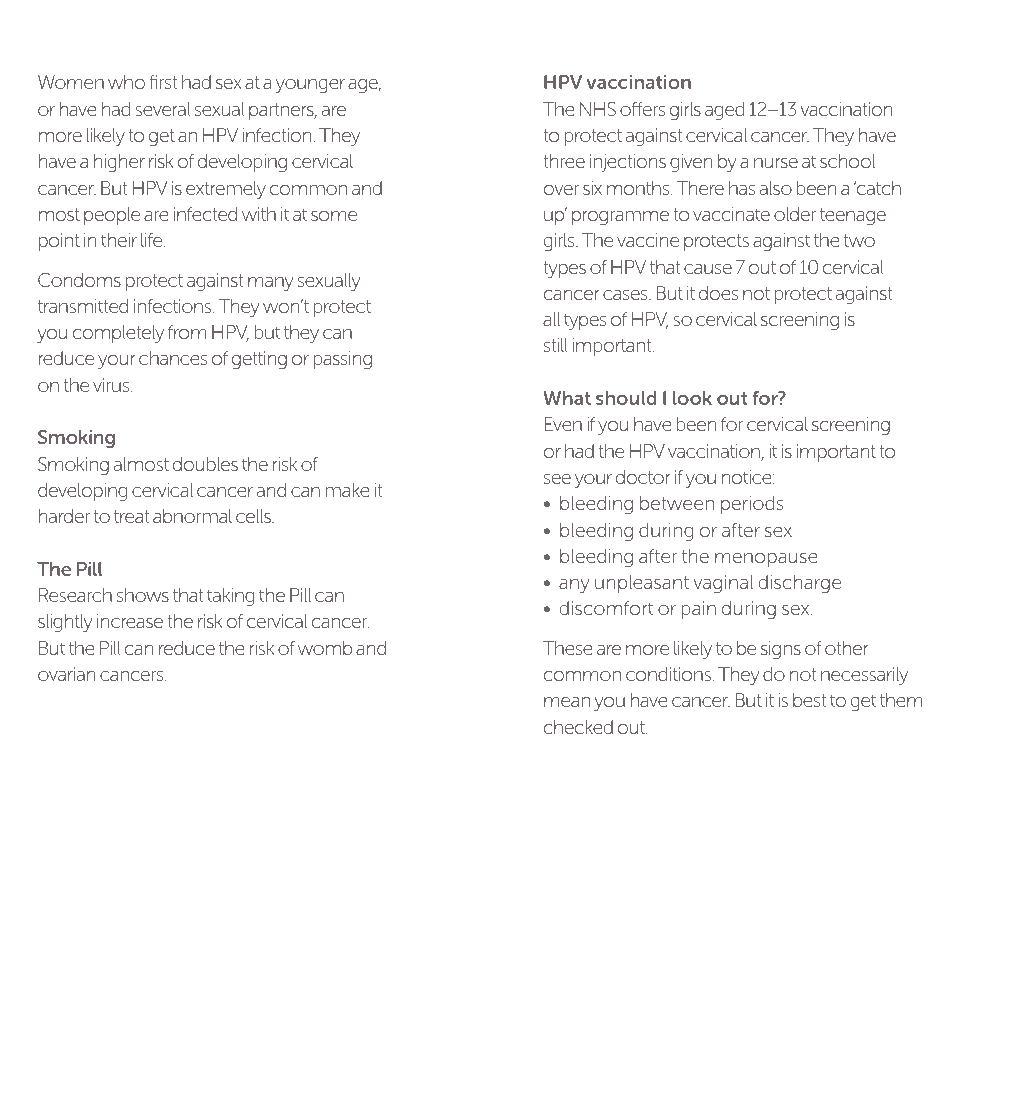 This image has width=1022, height=1118. What do you see at coordinates (163, 109) in the image?
I see `several` at bounding box center [163, 109].
